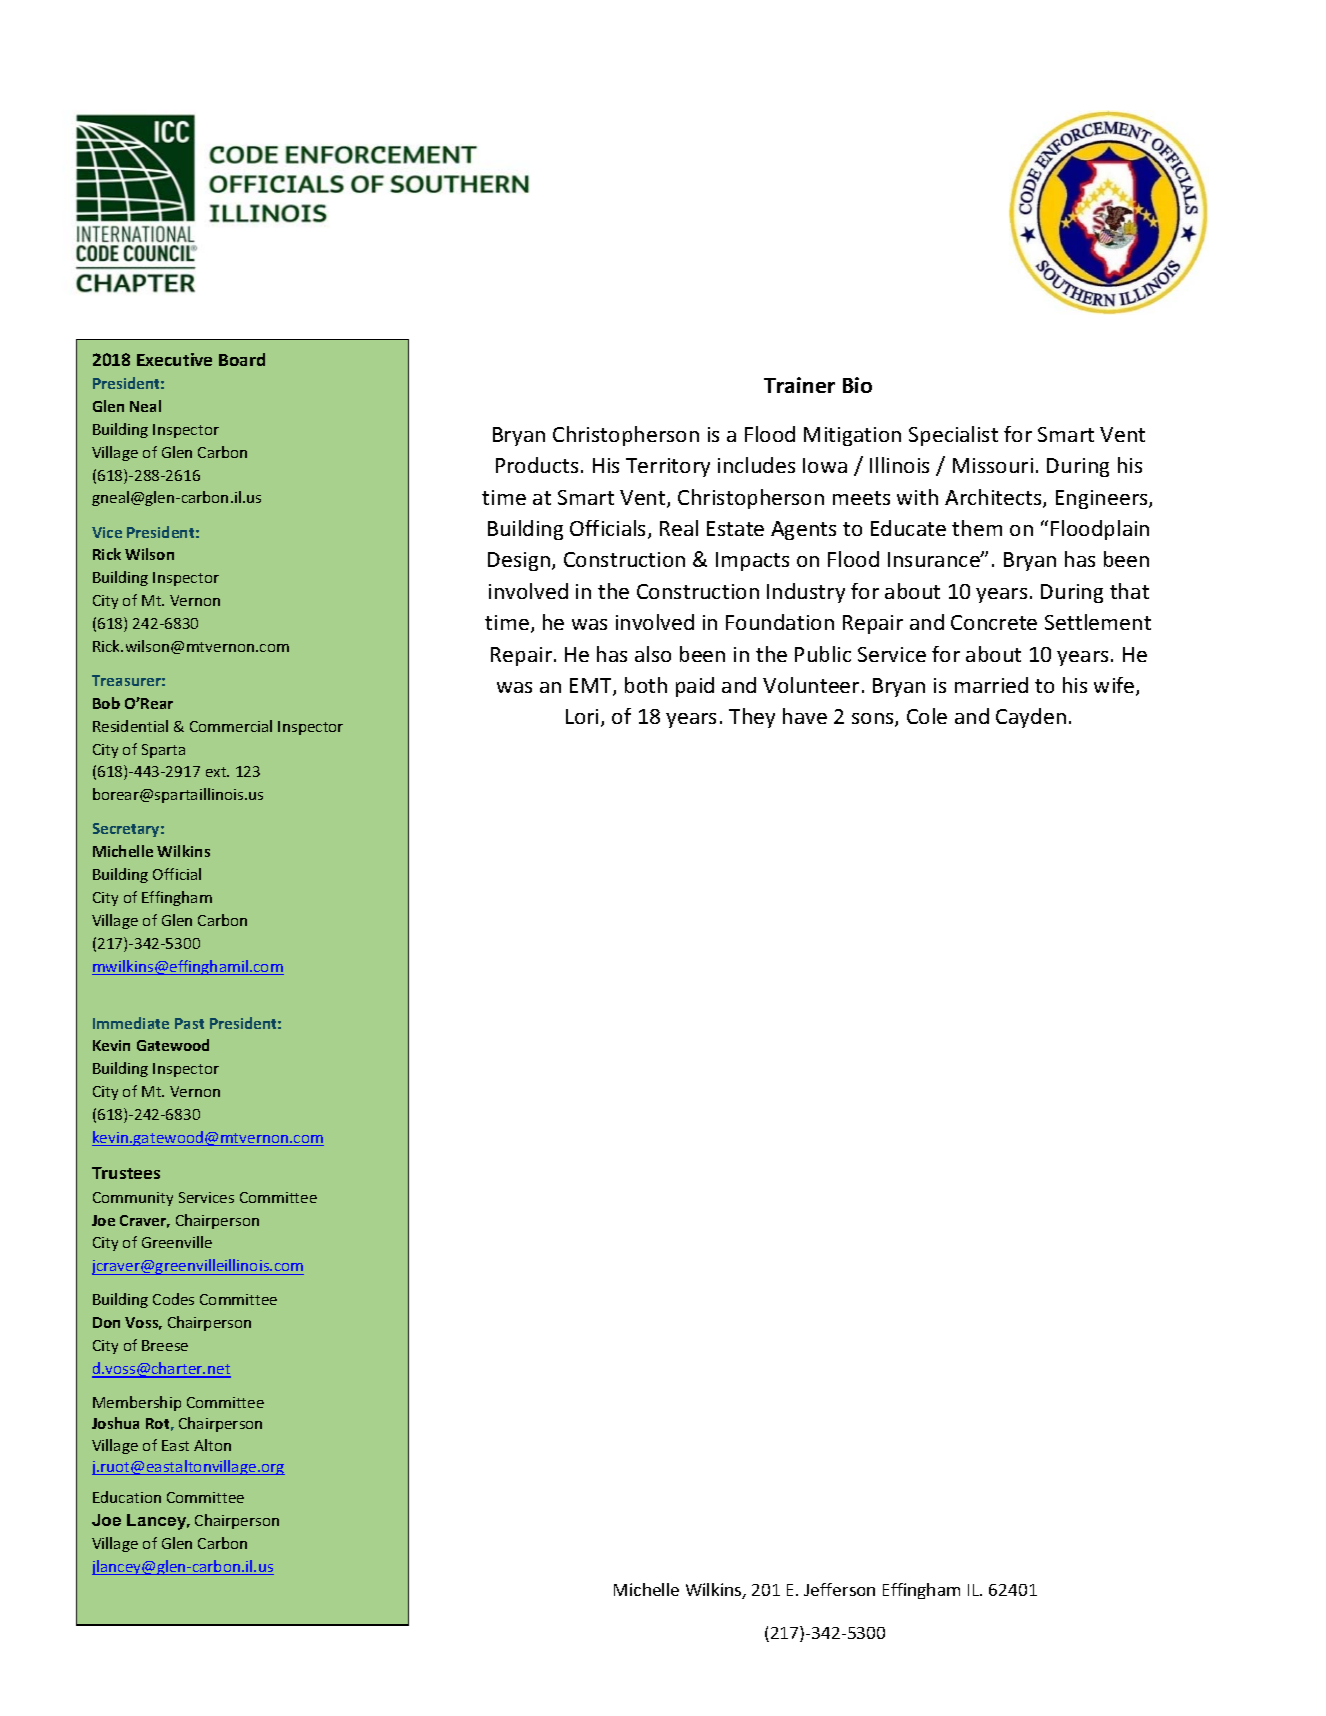 This screenshot has height=1716, width=1326. I want to click on Cayden, so click(1031, 718).
